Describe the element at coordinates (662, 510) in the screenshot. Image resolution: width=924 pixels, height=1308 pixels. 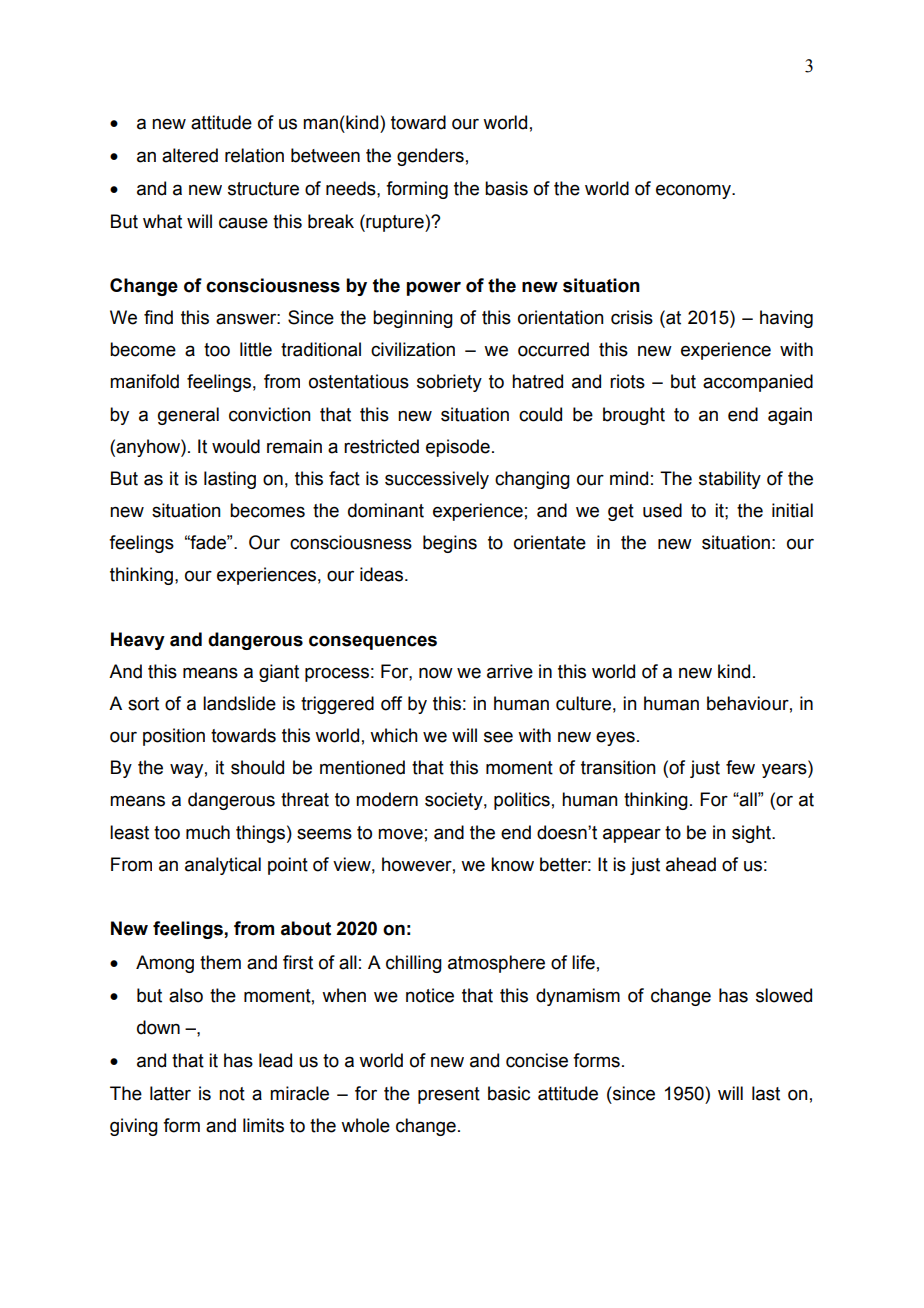
I see `used` at that location.
